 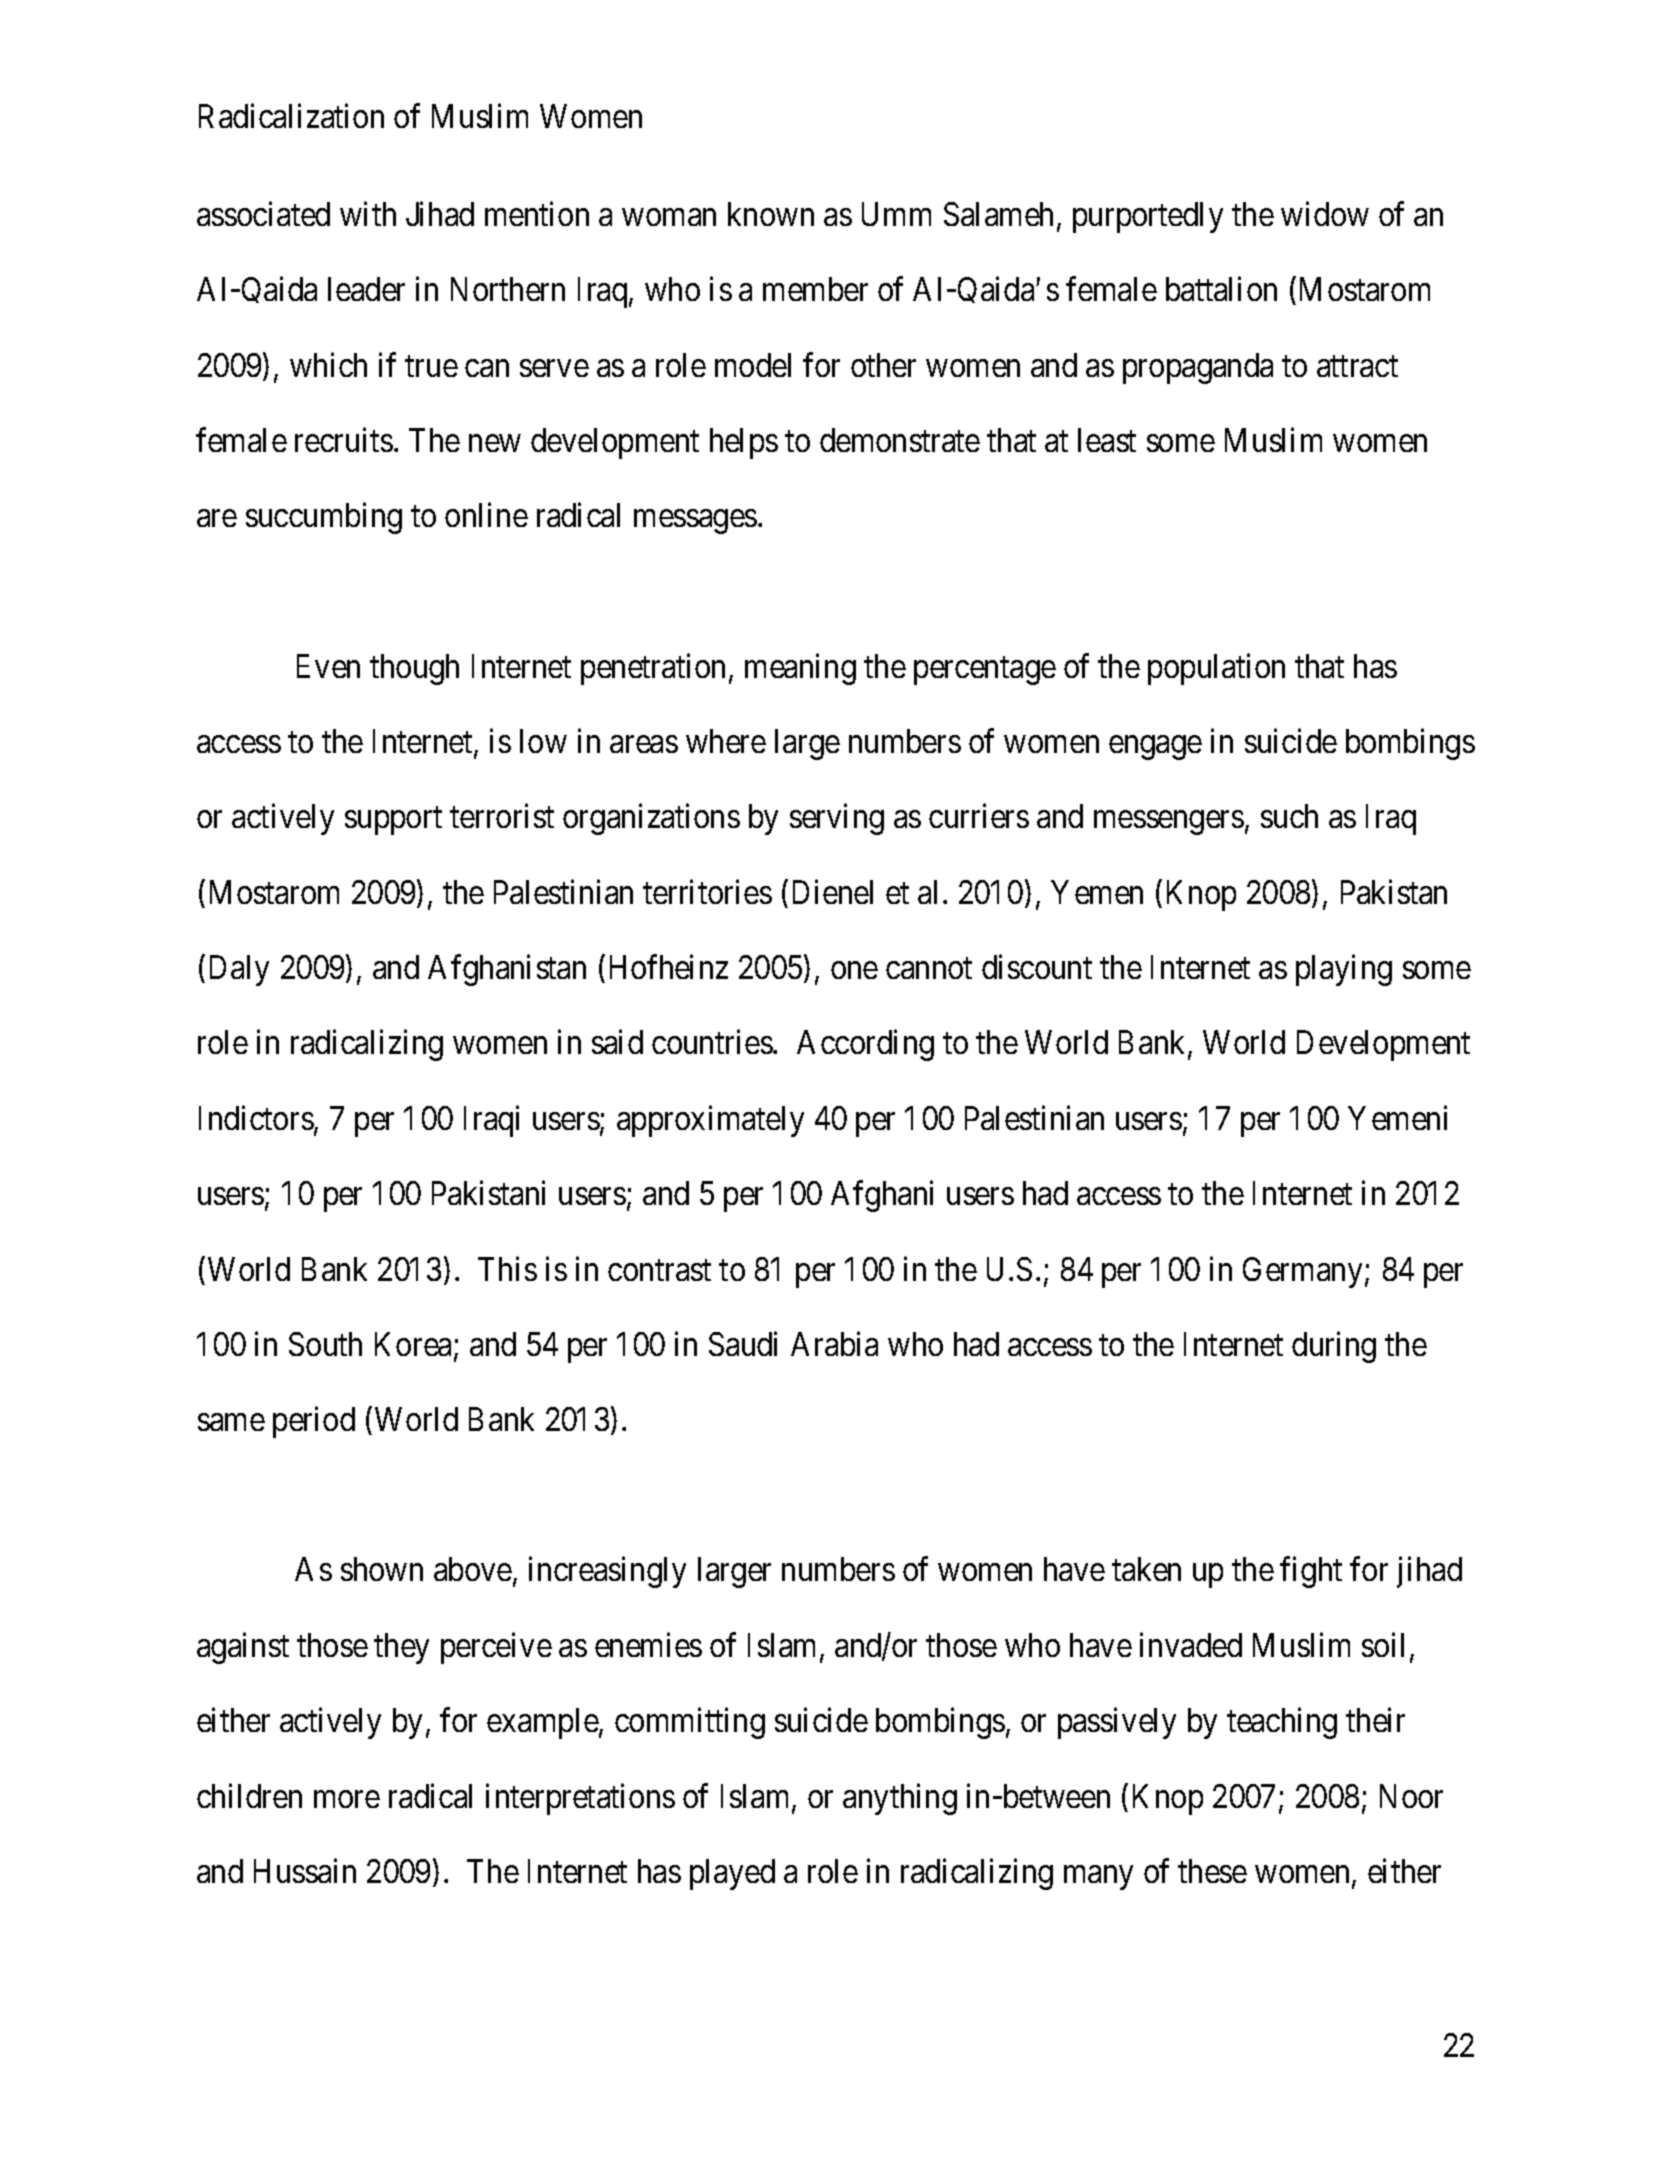 I want to click on battalion, so click(x=1221, y=289).
